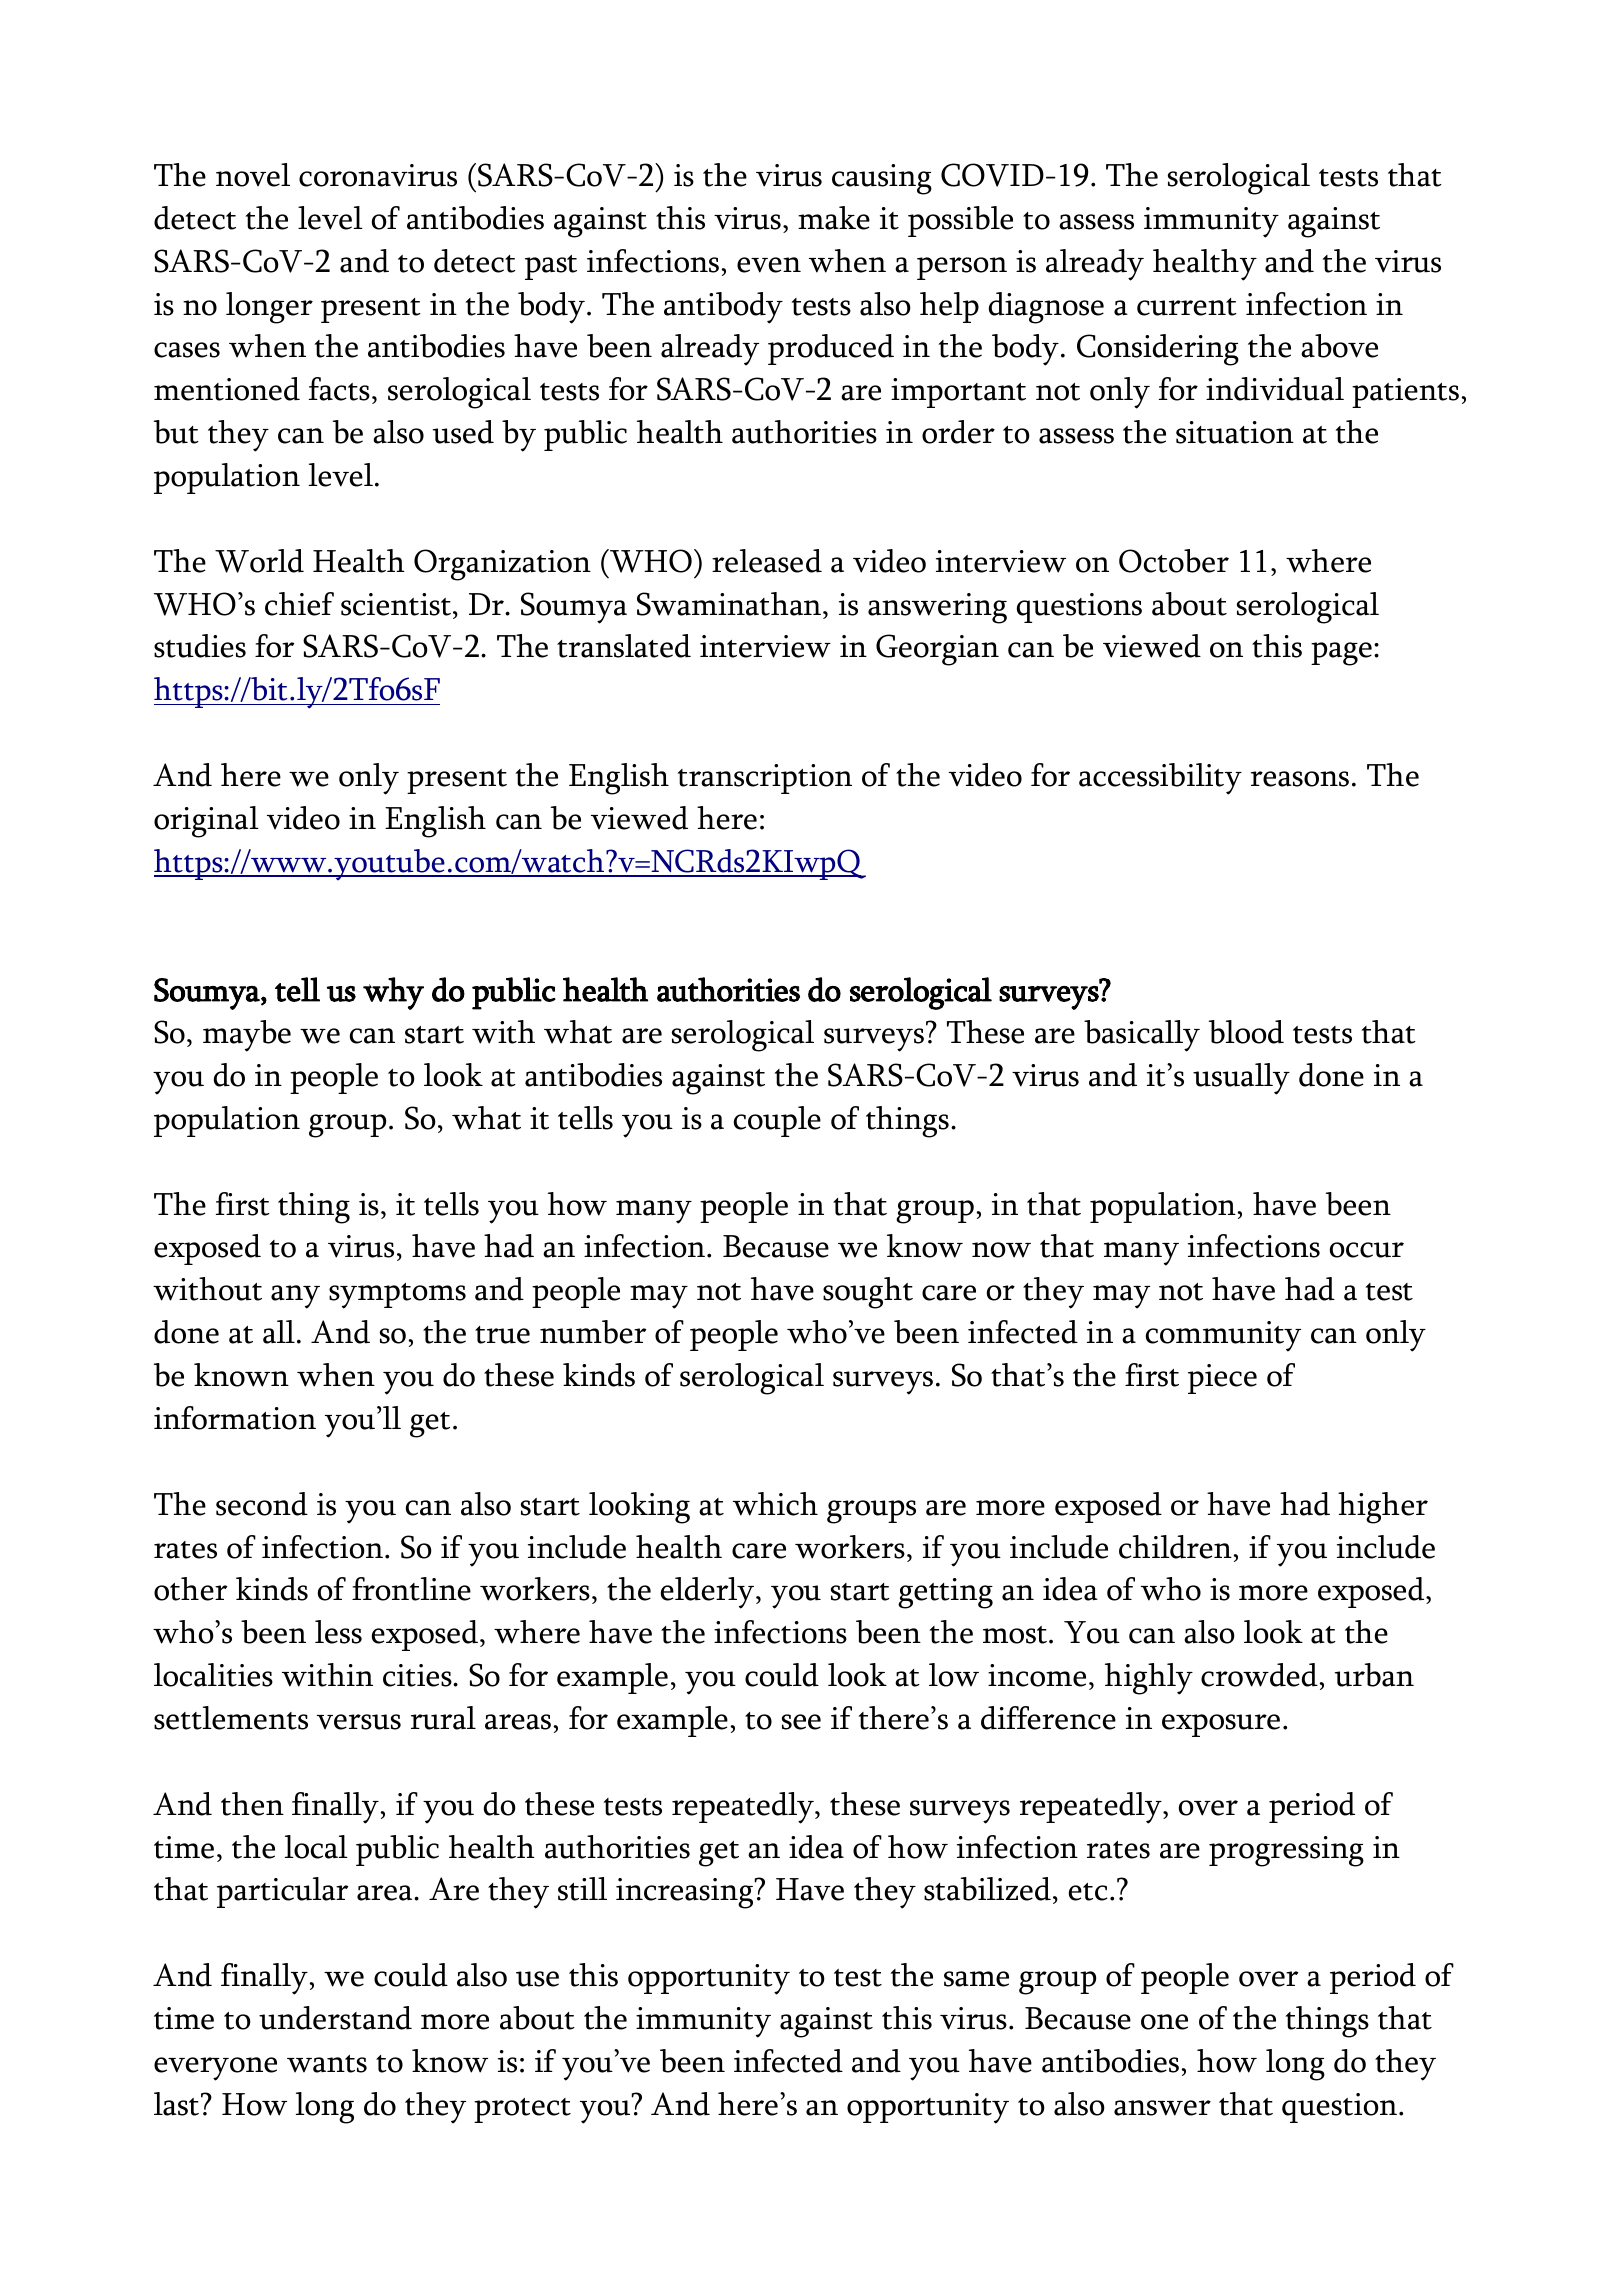 This page has height=2283, width=1614. I want to click on symptoms, so click(397, 1296).
